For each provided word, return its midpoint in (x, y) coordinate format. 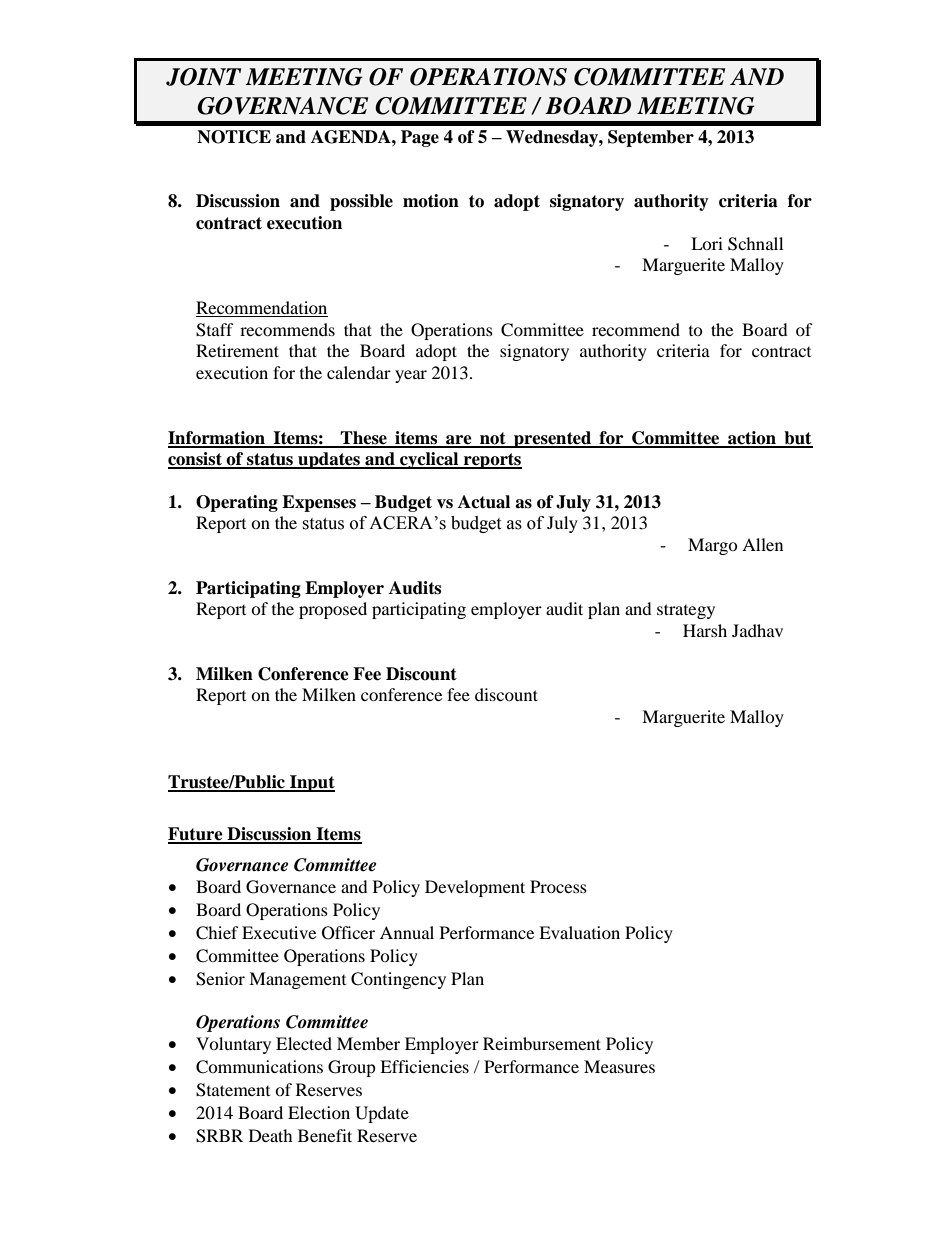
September (651, 138)
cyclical (429, 460)
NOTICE (234, 137)
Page (420, 138)
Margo (713, 546)
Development (475, 888)
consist (196, 460)
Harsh (705, 630)
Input (311, 783)
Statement (233, 1090)
